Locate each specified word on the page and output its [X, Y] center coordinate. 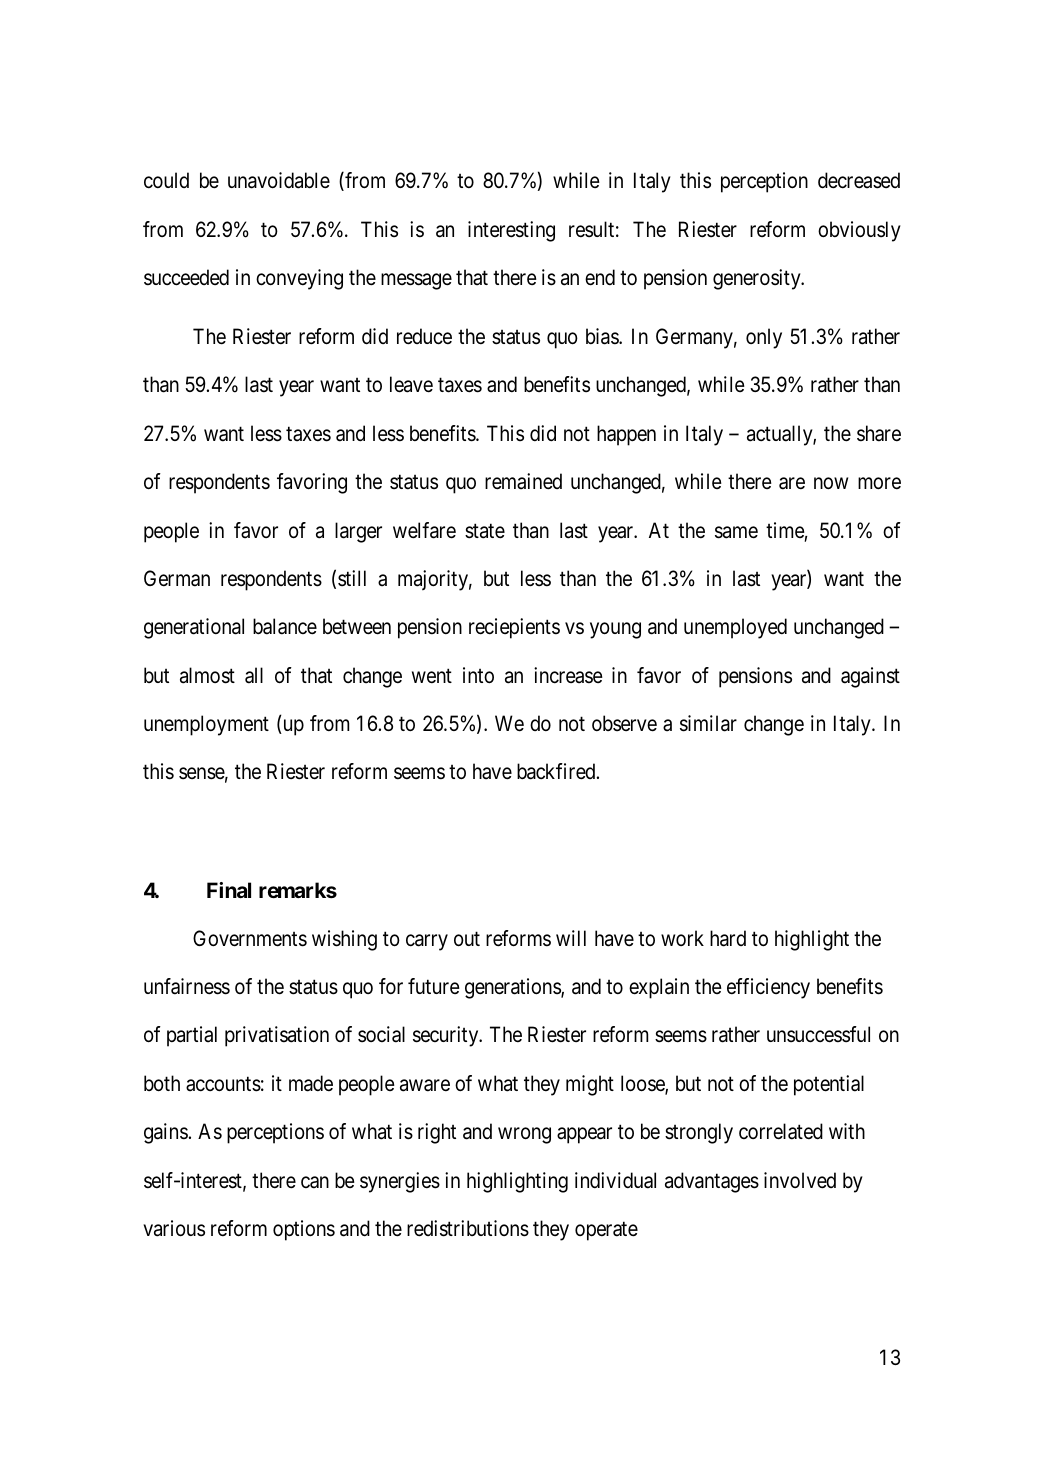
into [478, 675]
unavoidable [279, 180]
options [304, 1230]
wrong [524, 1135]
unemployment [206, 725]
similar [708, 723]
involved [800, 1180]
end [600, 277]
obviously [859, 231]
